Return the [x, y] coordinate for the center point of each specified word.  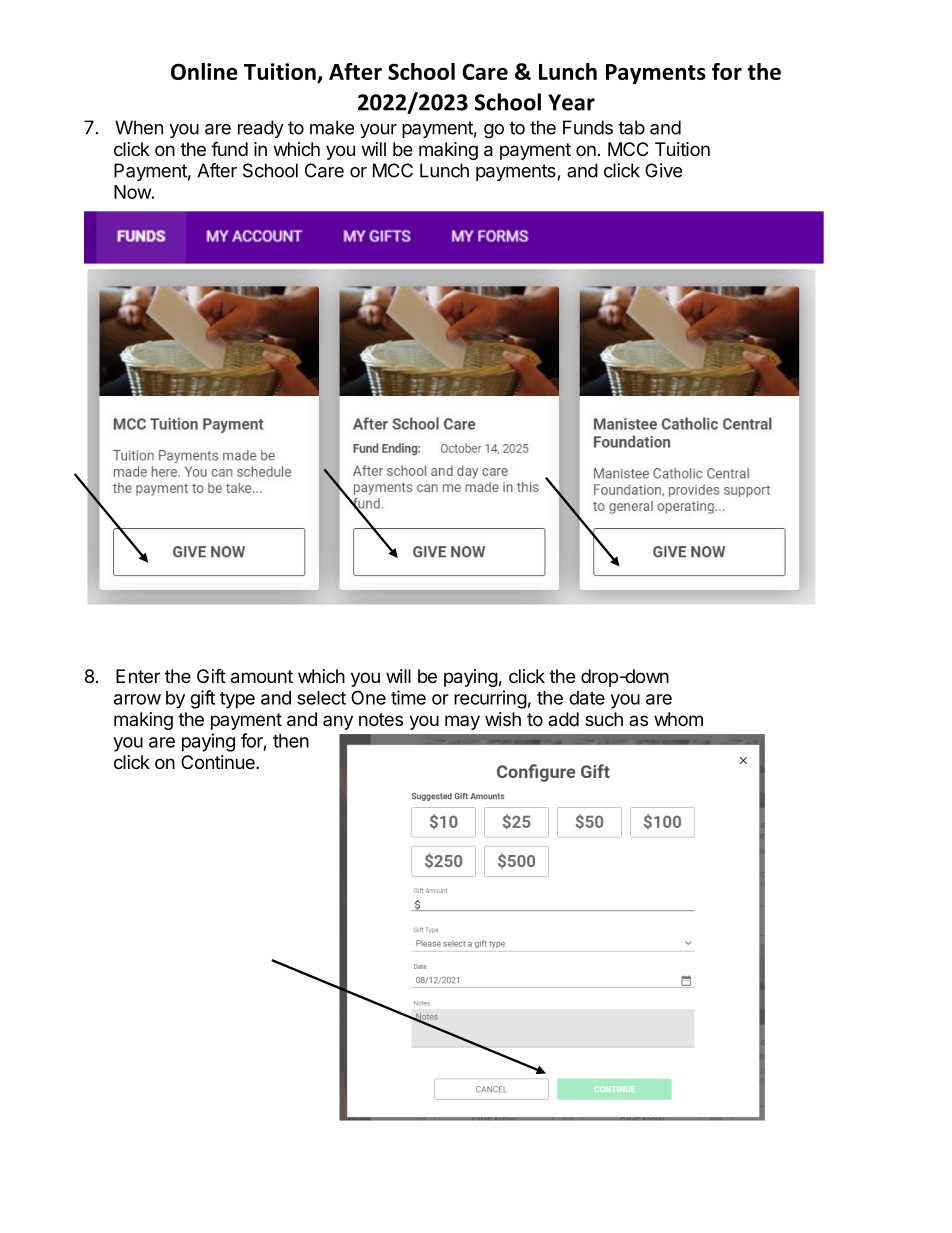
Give [663, 170]
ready [261, 129]
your [378, 131]
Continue [219, 762]
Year [571, 102]
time [408, 697]
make [332, 127]
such [604, 719]
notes [381, 719]
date [587, 698]
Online [204, 71]
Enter [138, 676]
